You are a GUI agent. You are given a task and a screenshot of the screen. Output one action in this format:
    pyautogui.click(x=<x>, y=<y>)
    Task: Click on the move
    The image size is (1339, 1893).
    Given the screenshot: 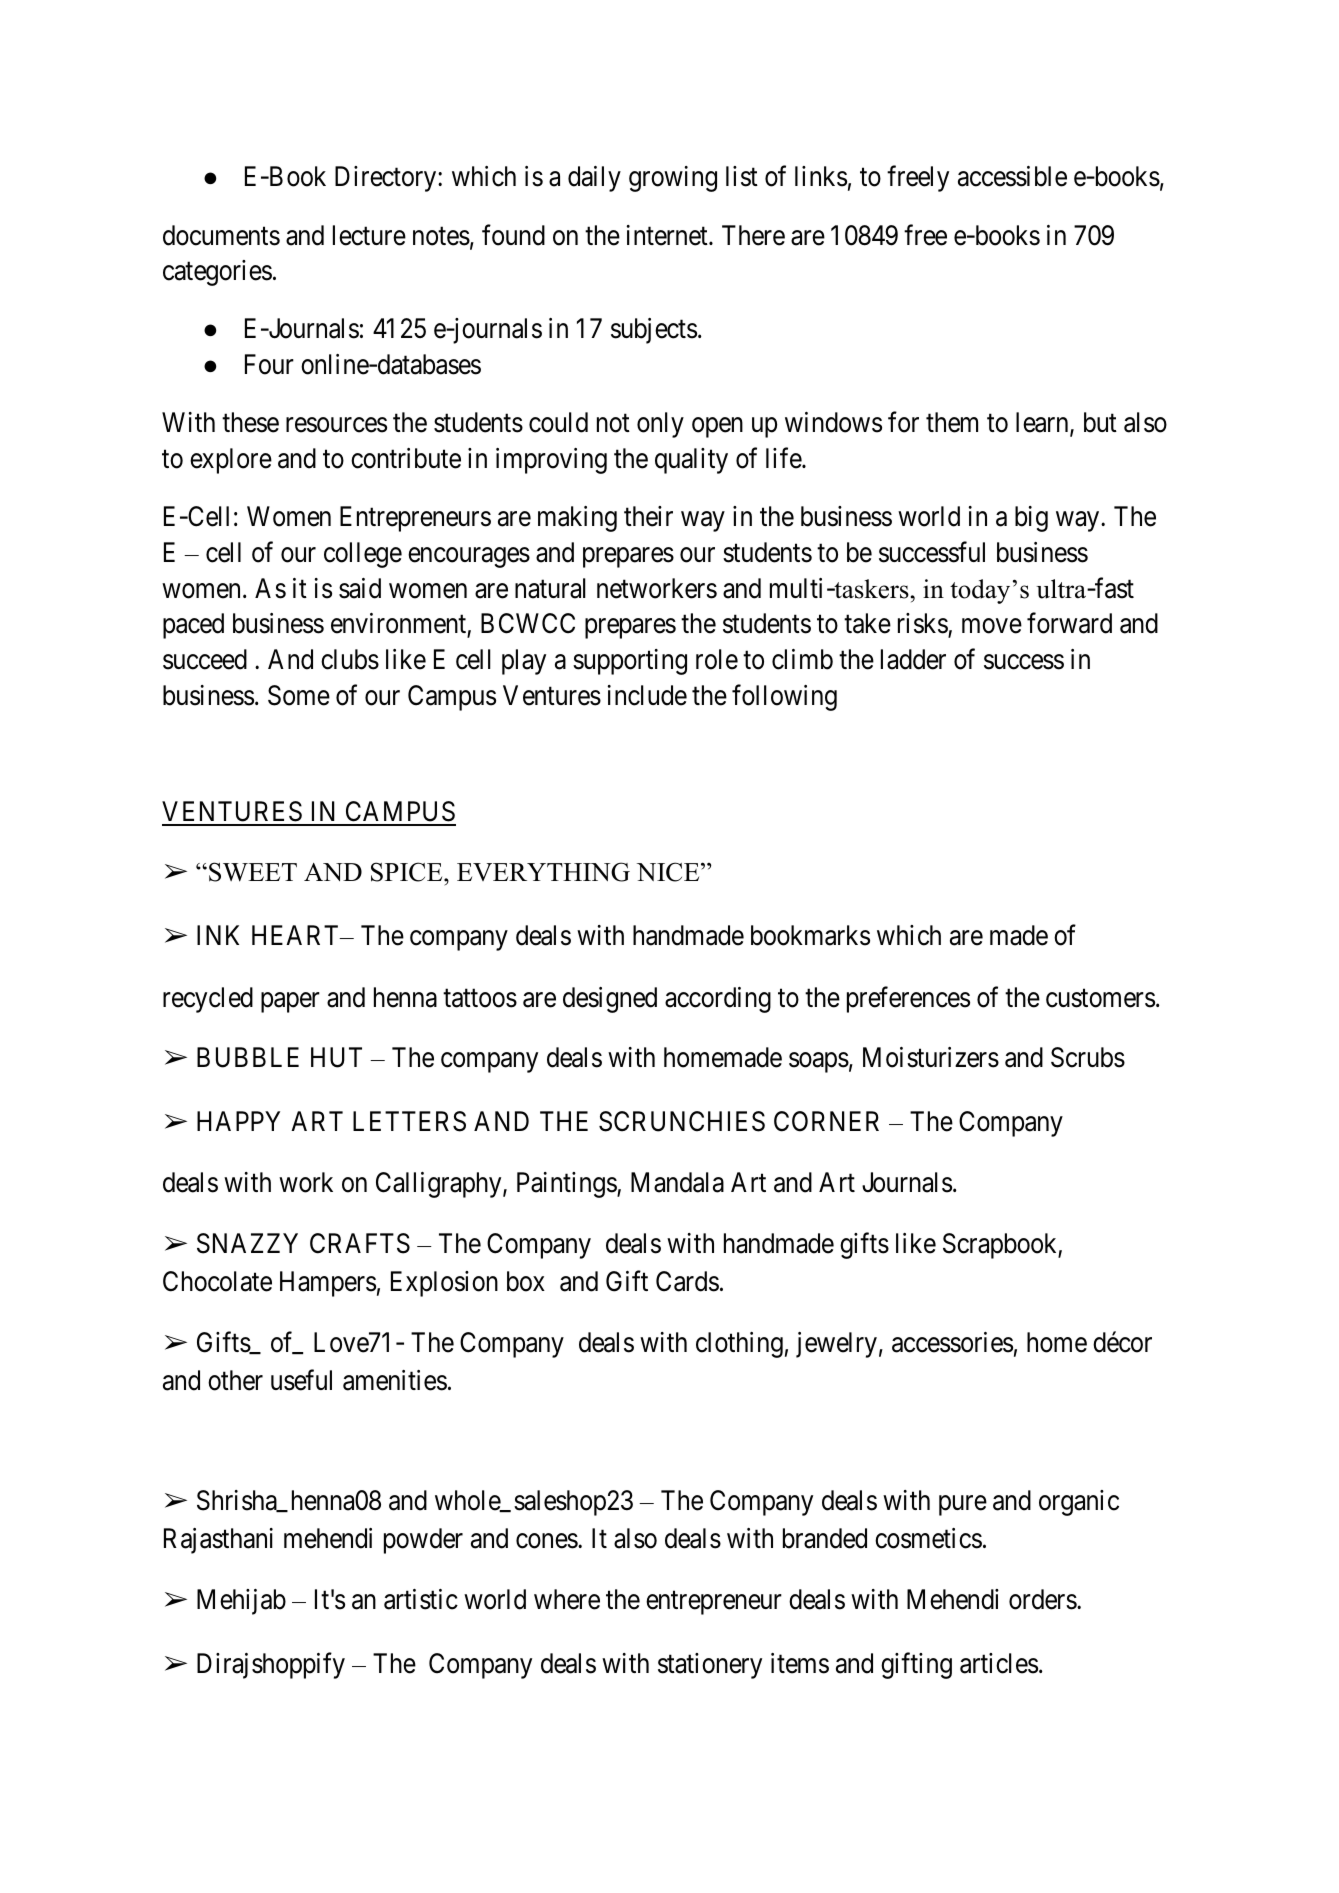 What is the action you would take?
    pyautogui.click(x=992, y=626)
